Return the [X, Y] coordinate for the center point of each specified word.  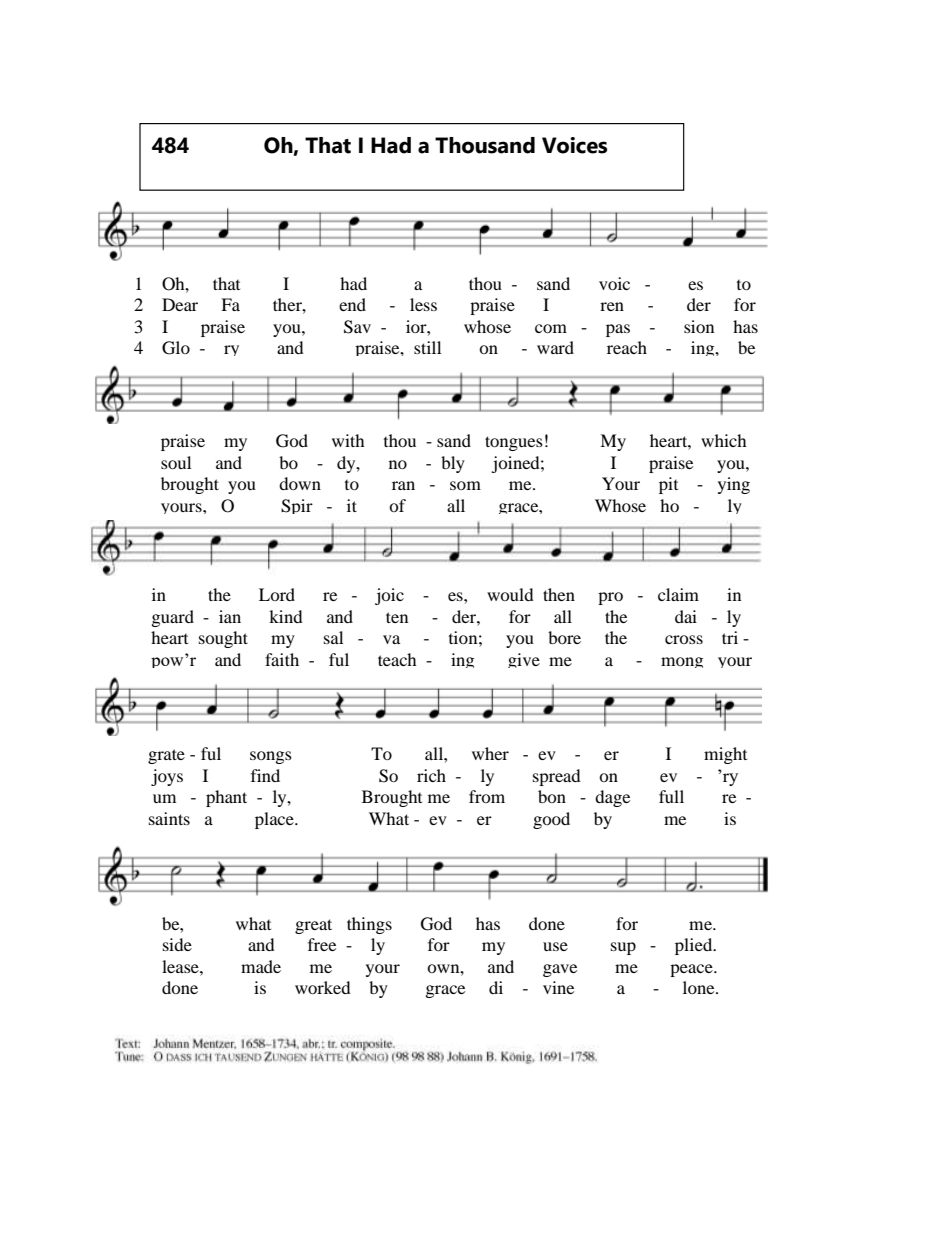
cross [684, 639]
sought [223, 639]
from [487, 796]
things [369, 925]
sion [699, 326]
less [423, 304]
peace [692, 970]
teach [397, 659]
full [671, 796]
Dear [180, 304]
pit [668, 485]
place [275, 820]
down [300, 483]
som [465, 485]
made [261, 966]
